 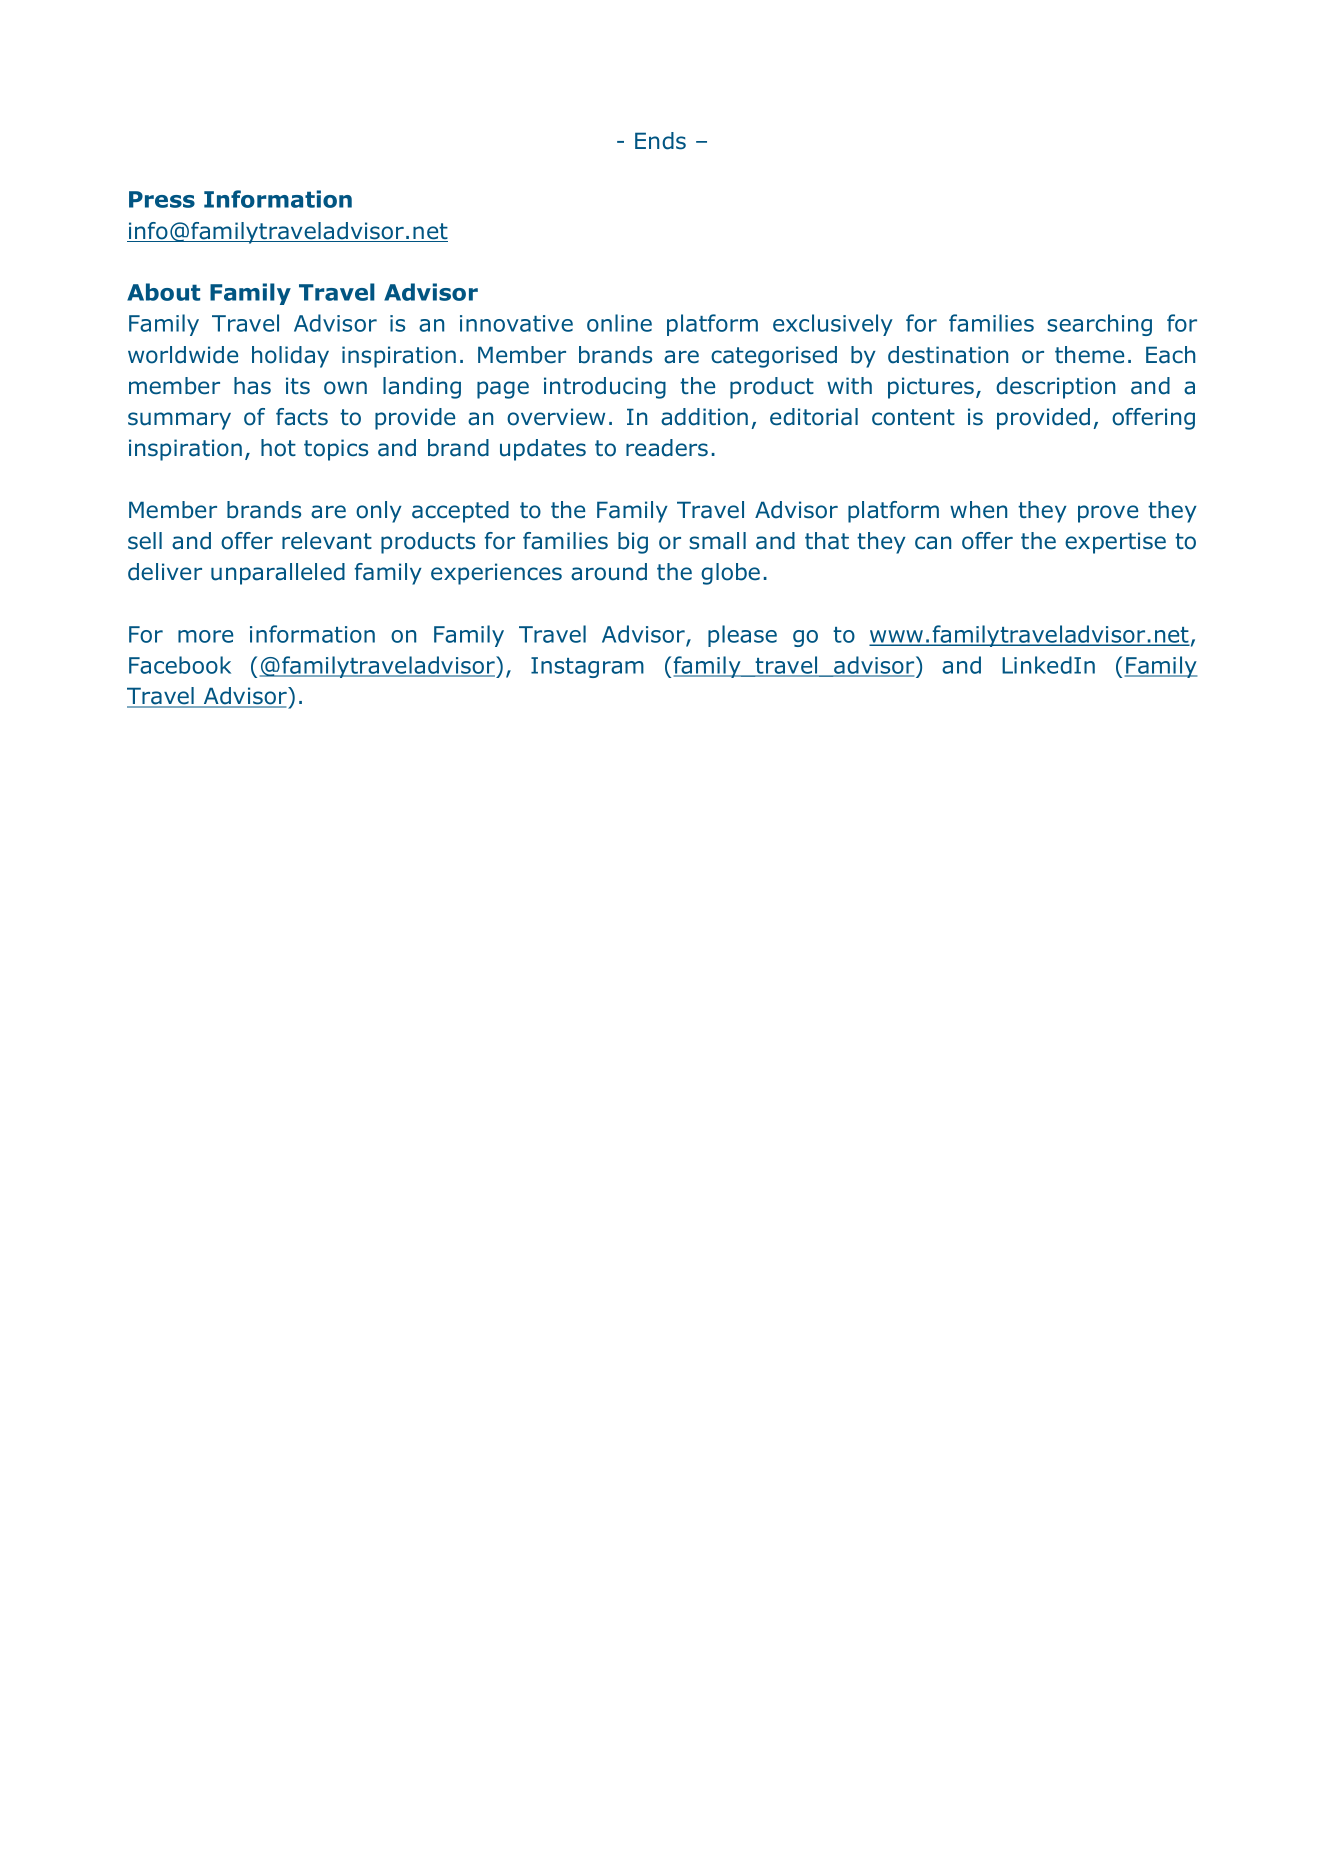 What do you see at coordinates (704, 417) in the document?
I see `addition` at bounding box center [704, 417].
